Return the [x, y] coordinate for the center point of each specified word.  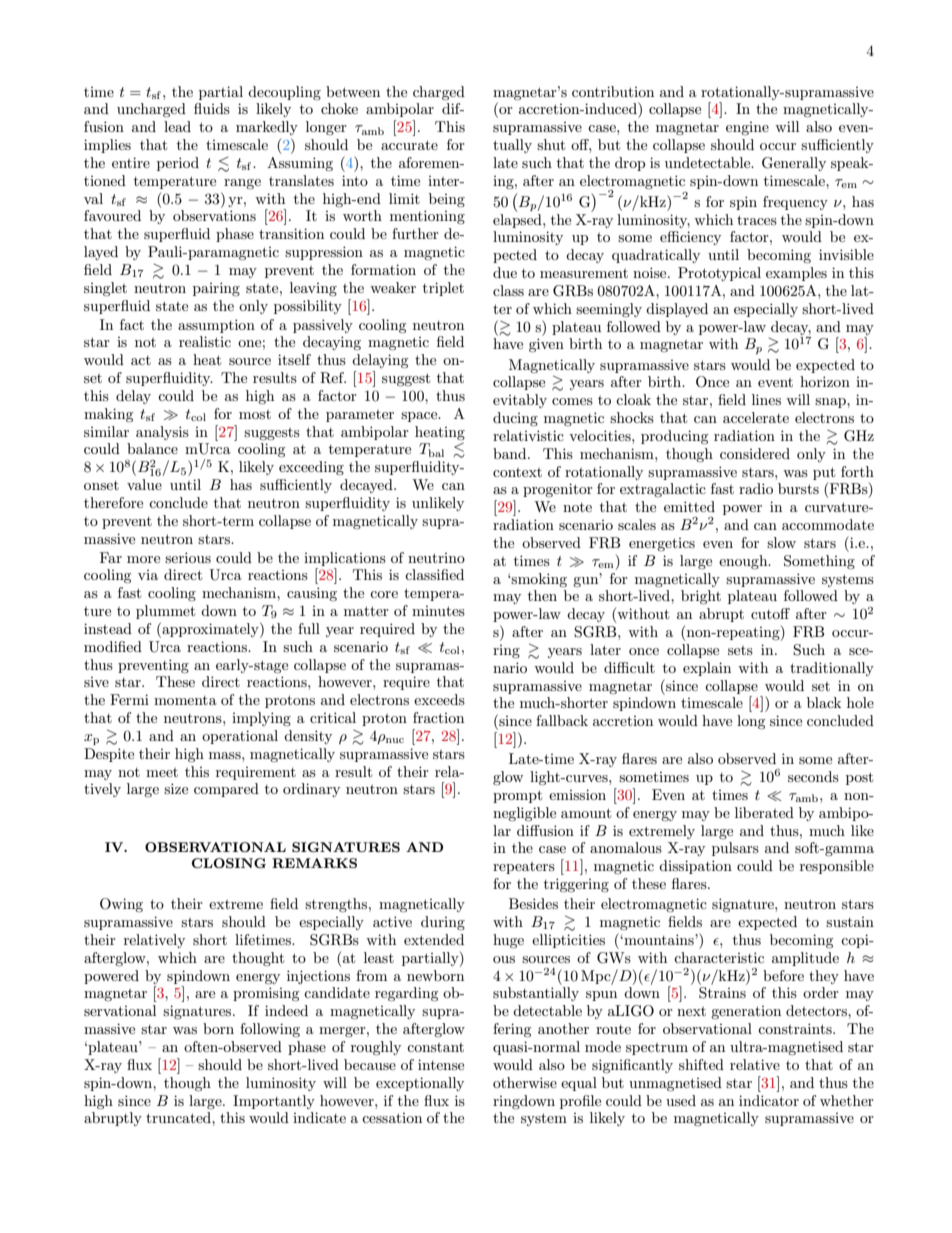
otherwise [525, 1082]
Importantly [274, 1102]
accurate [409, 145]
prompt [517, 796]
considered [755, 453]
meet [162, 772]
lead [177, 126]
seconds [813, 776]
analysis [162, 433]
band [511, 453]
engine [747, 128]
